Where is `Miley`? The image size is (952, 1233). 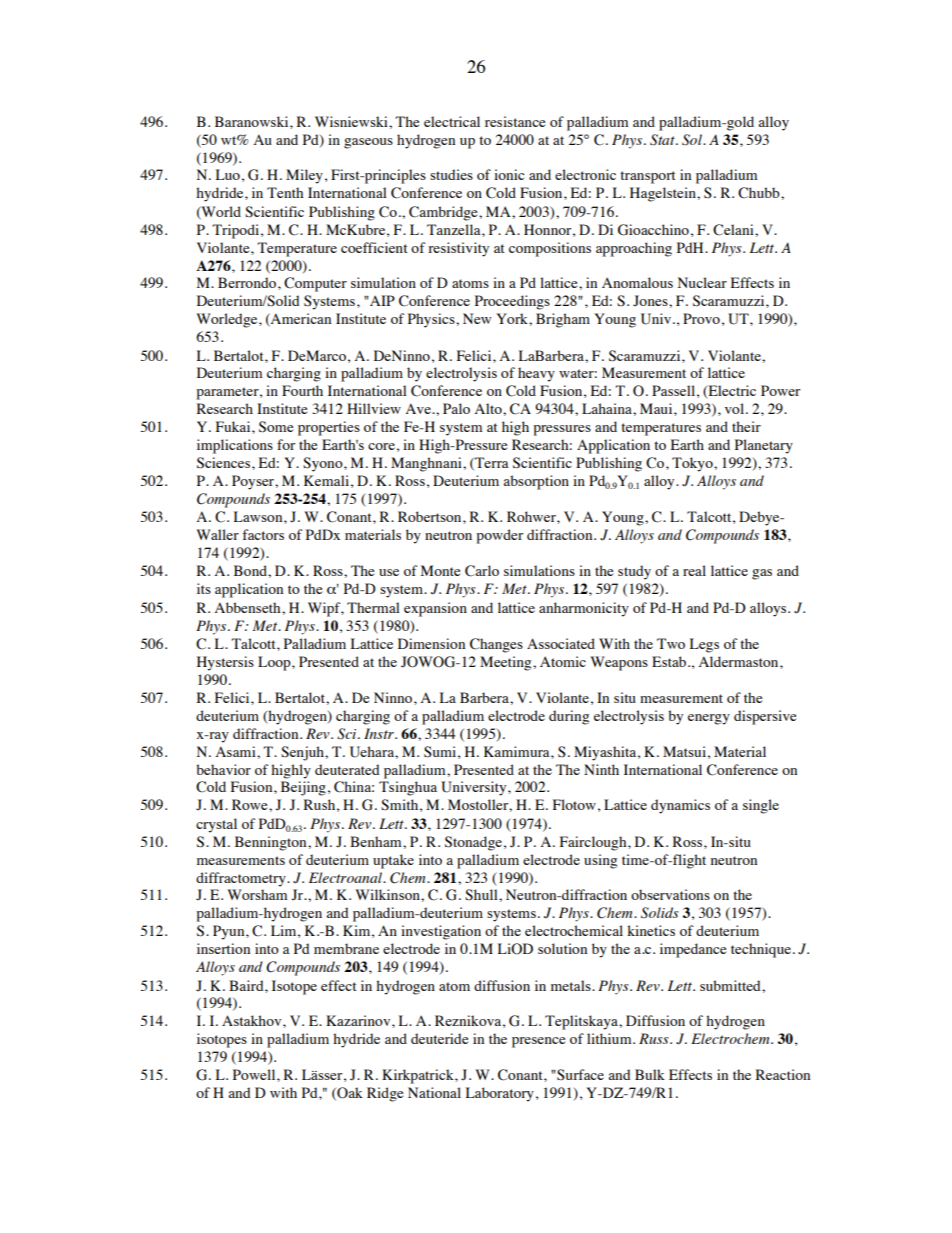
Miley is located at coordinates (304, 176).
